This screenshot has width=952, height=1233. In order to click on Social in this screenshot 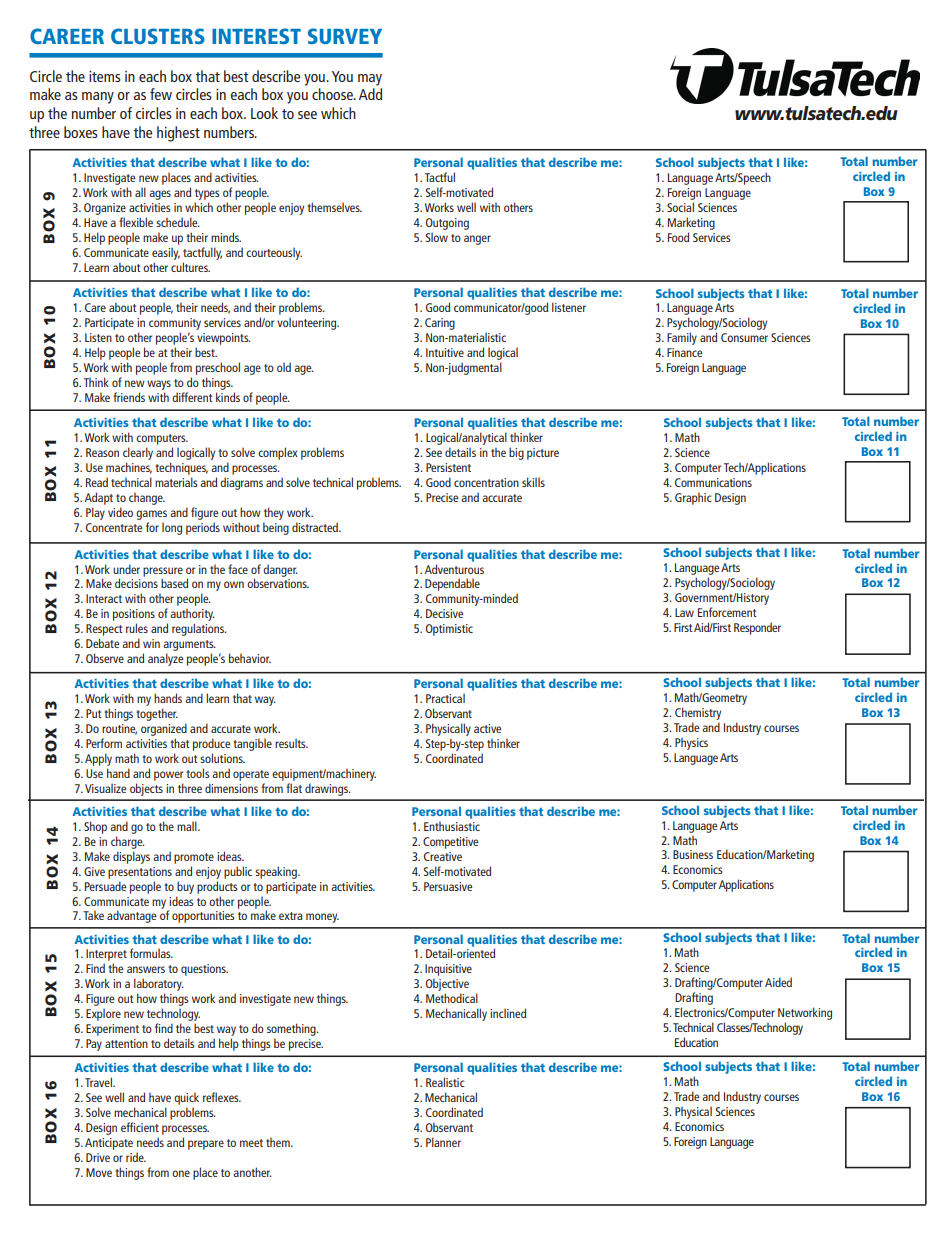, I will do `click(680, 207)`.
